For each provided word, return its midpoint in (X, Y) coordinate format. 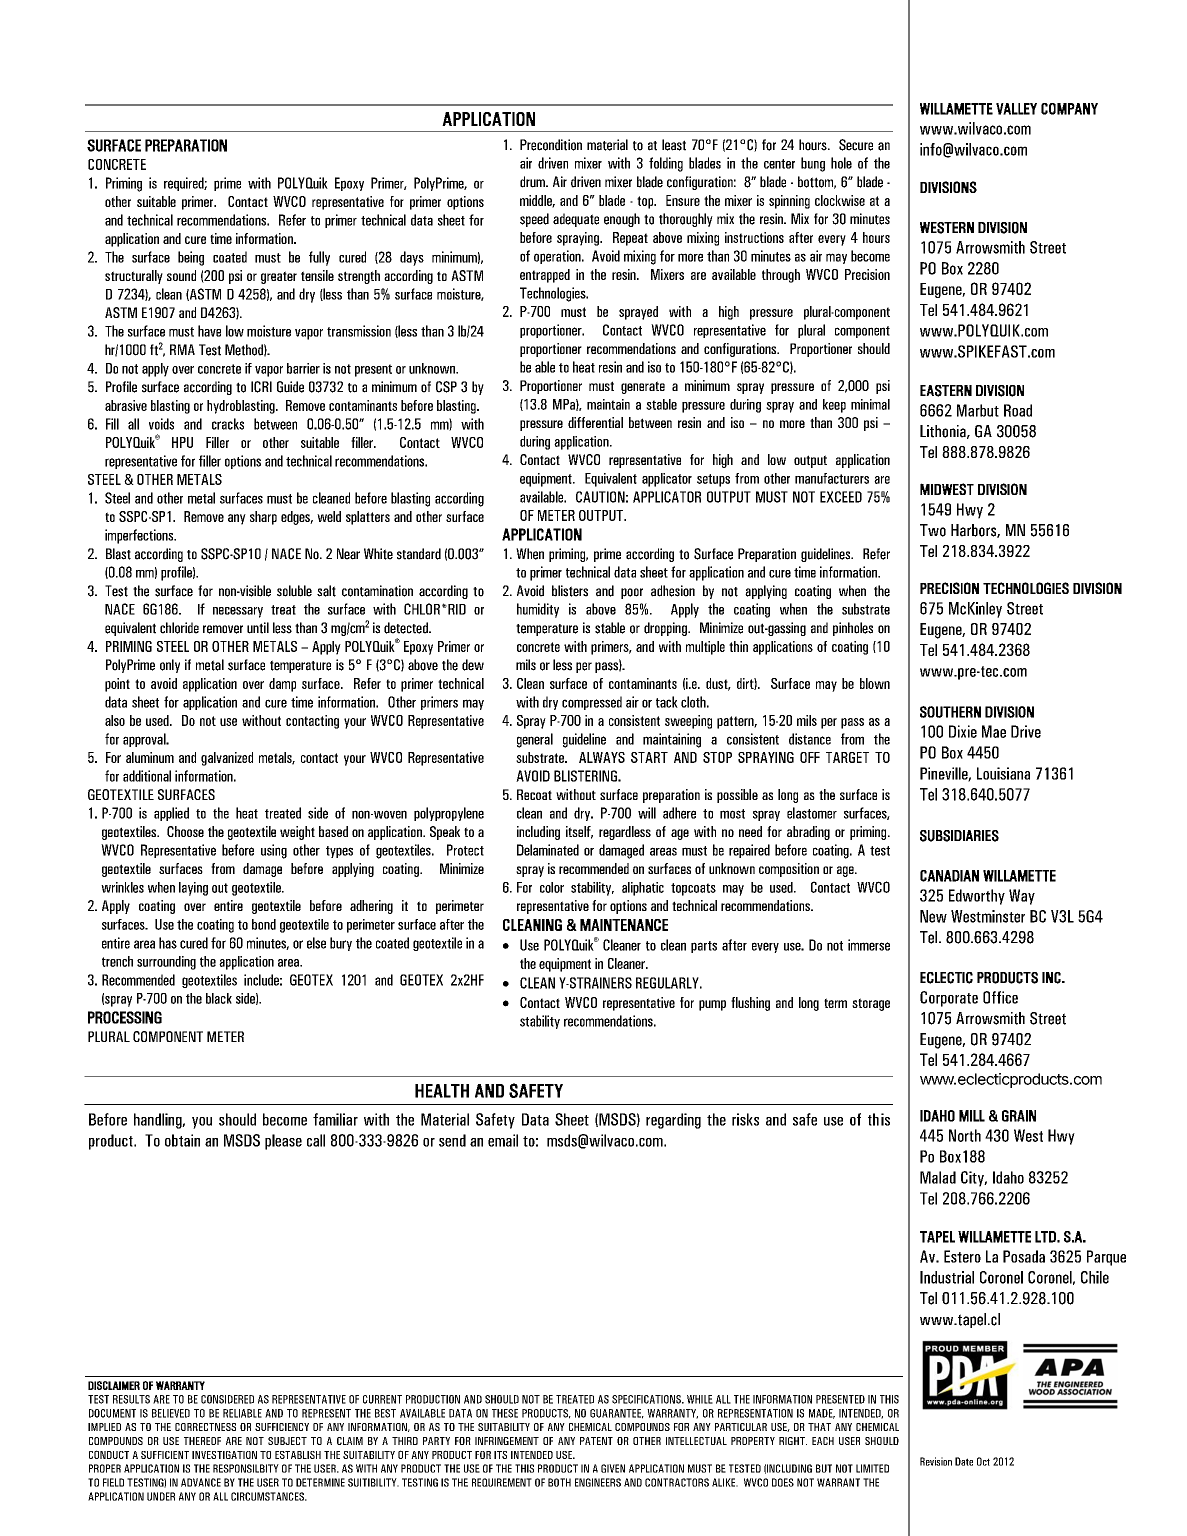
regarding (673, 1121)
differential (595, 422)
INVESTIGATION (224, 1455)
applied (171, 814)
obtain (182, 1140)
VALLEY (1016, 109)
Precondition (551, 145)
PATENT (596, 1441)
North (965, 1135)
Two (933, 530)
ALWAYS (602, 757)
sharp (263, 518)
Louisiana (1003, 773)
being (191, 258)
